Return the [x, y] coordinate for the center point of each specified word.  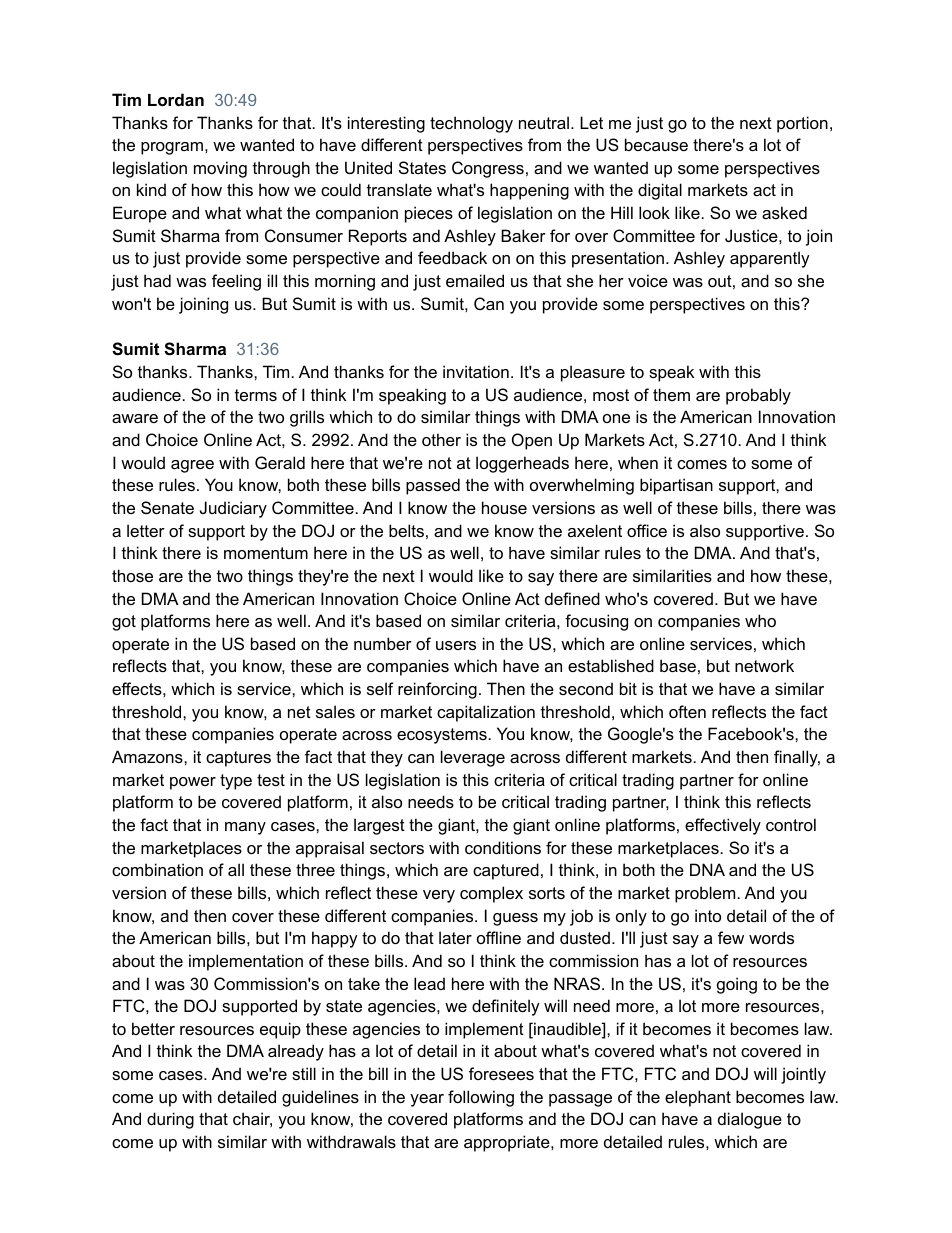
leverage [473, 758]
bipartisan [676, 486]
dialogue [750, 1120]
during [170, 1120]
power [193, 783]
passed [433, 486]
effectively [723, 826]
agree [192, 466]
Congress [488, 169]
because [656, 144]
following [481, 1098]
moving [220, 169]
